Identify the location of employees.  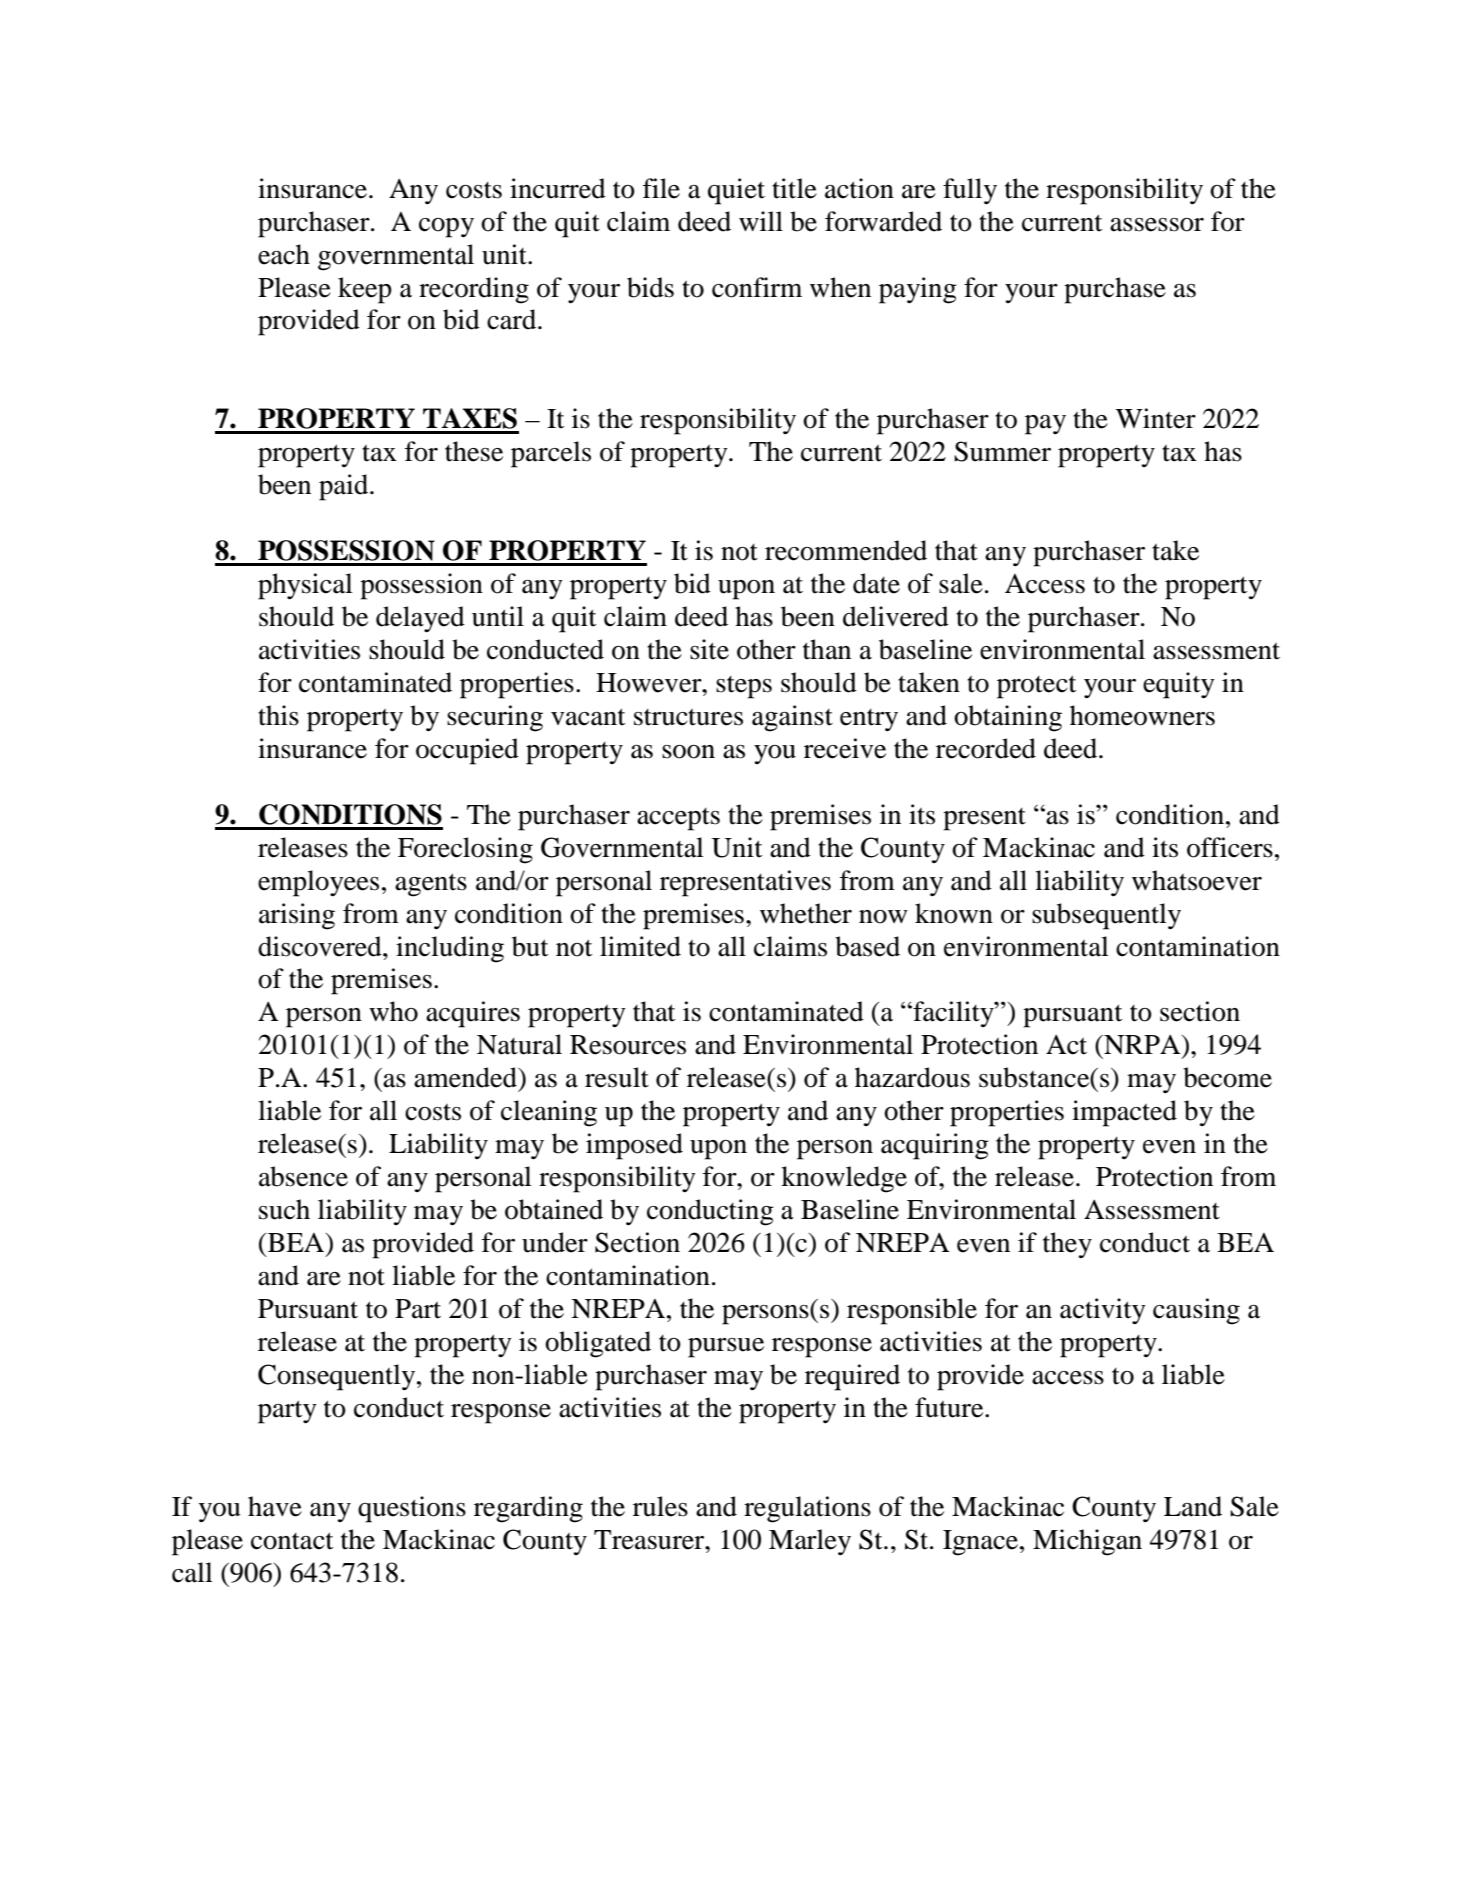
(318, 883).
